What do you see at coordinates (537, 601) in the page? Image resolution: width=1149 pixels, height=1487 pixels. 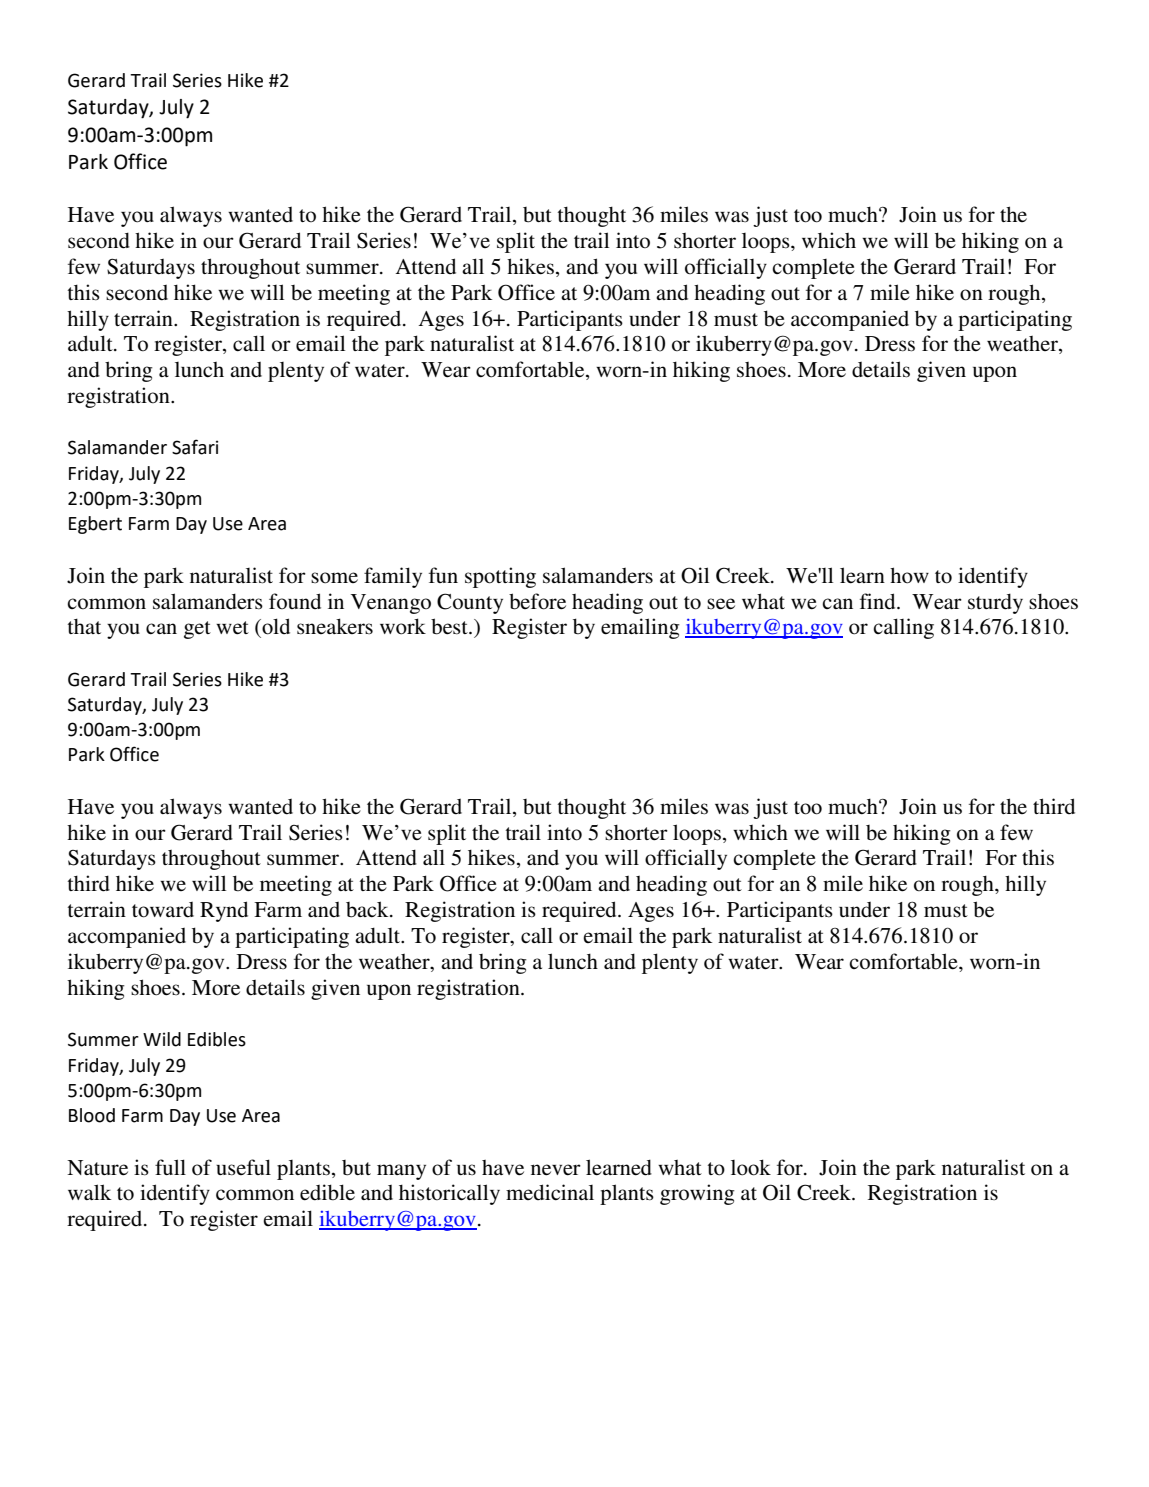 I see `before` at bounding box center [537, 601].
